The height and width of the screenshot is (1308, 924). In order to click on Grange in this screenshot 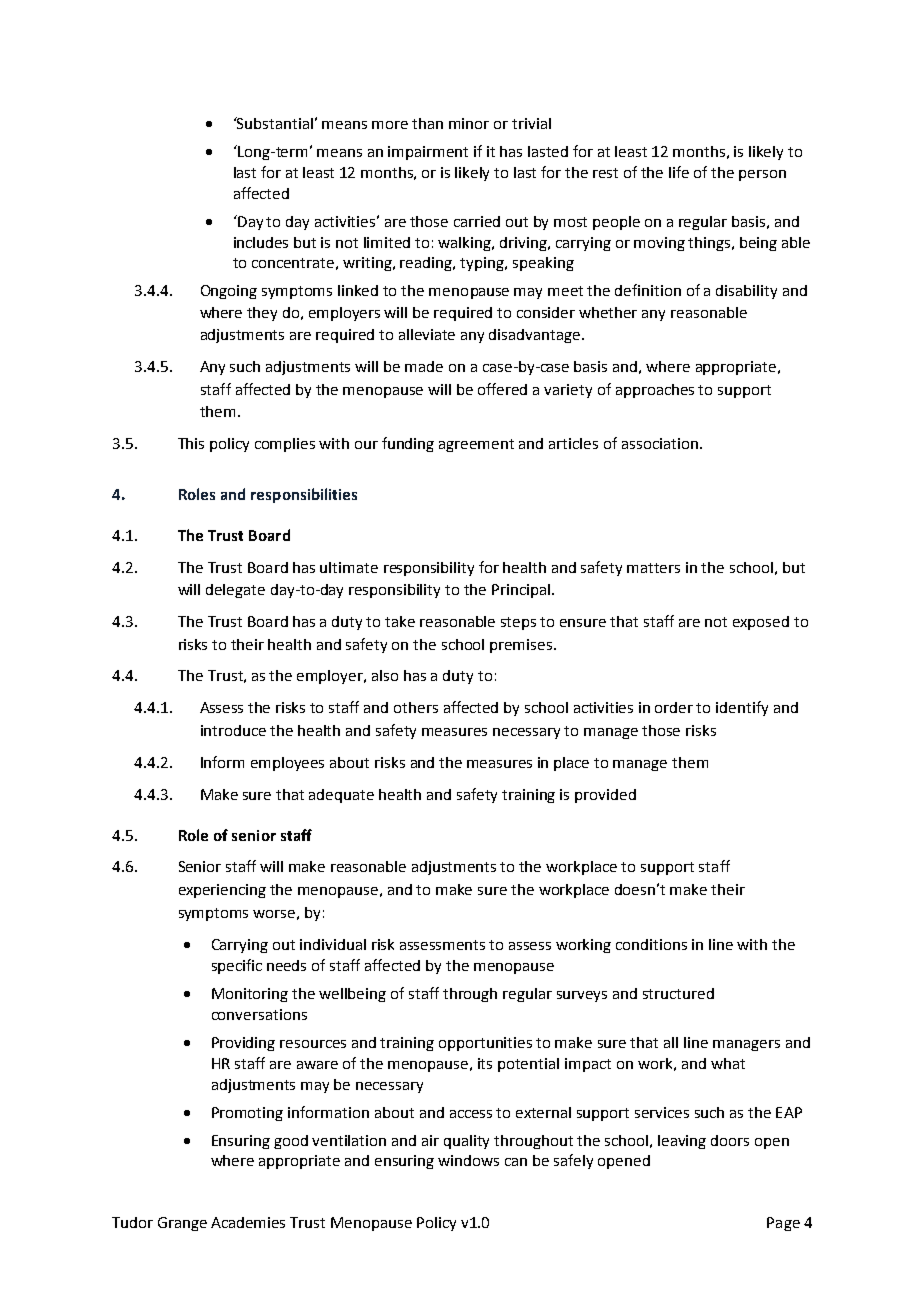, I will do `click(182, 1224)`.
